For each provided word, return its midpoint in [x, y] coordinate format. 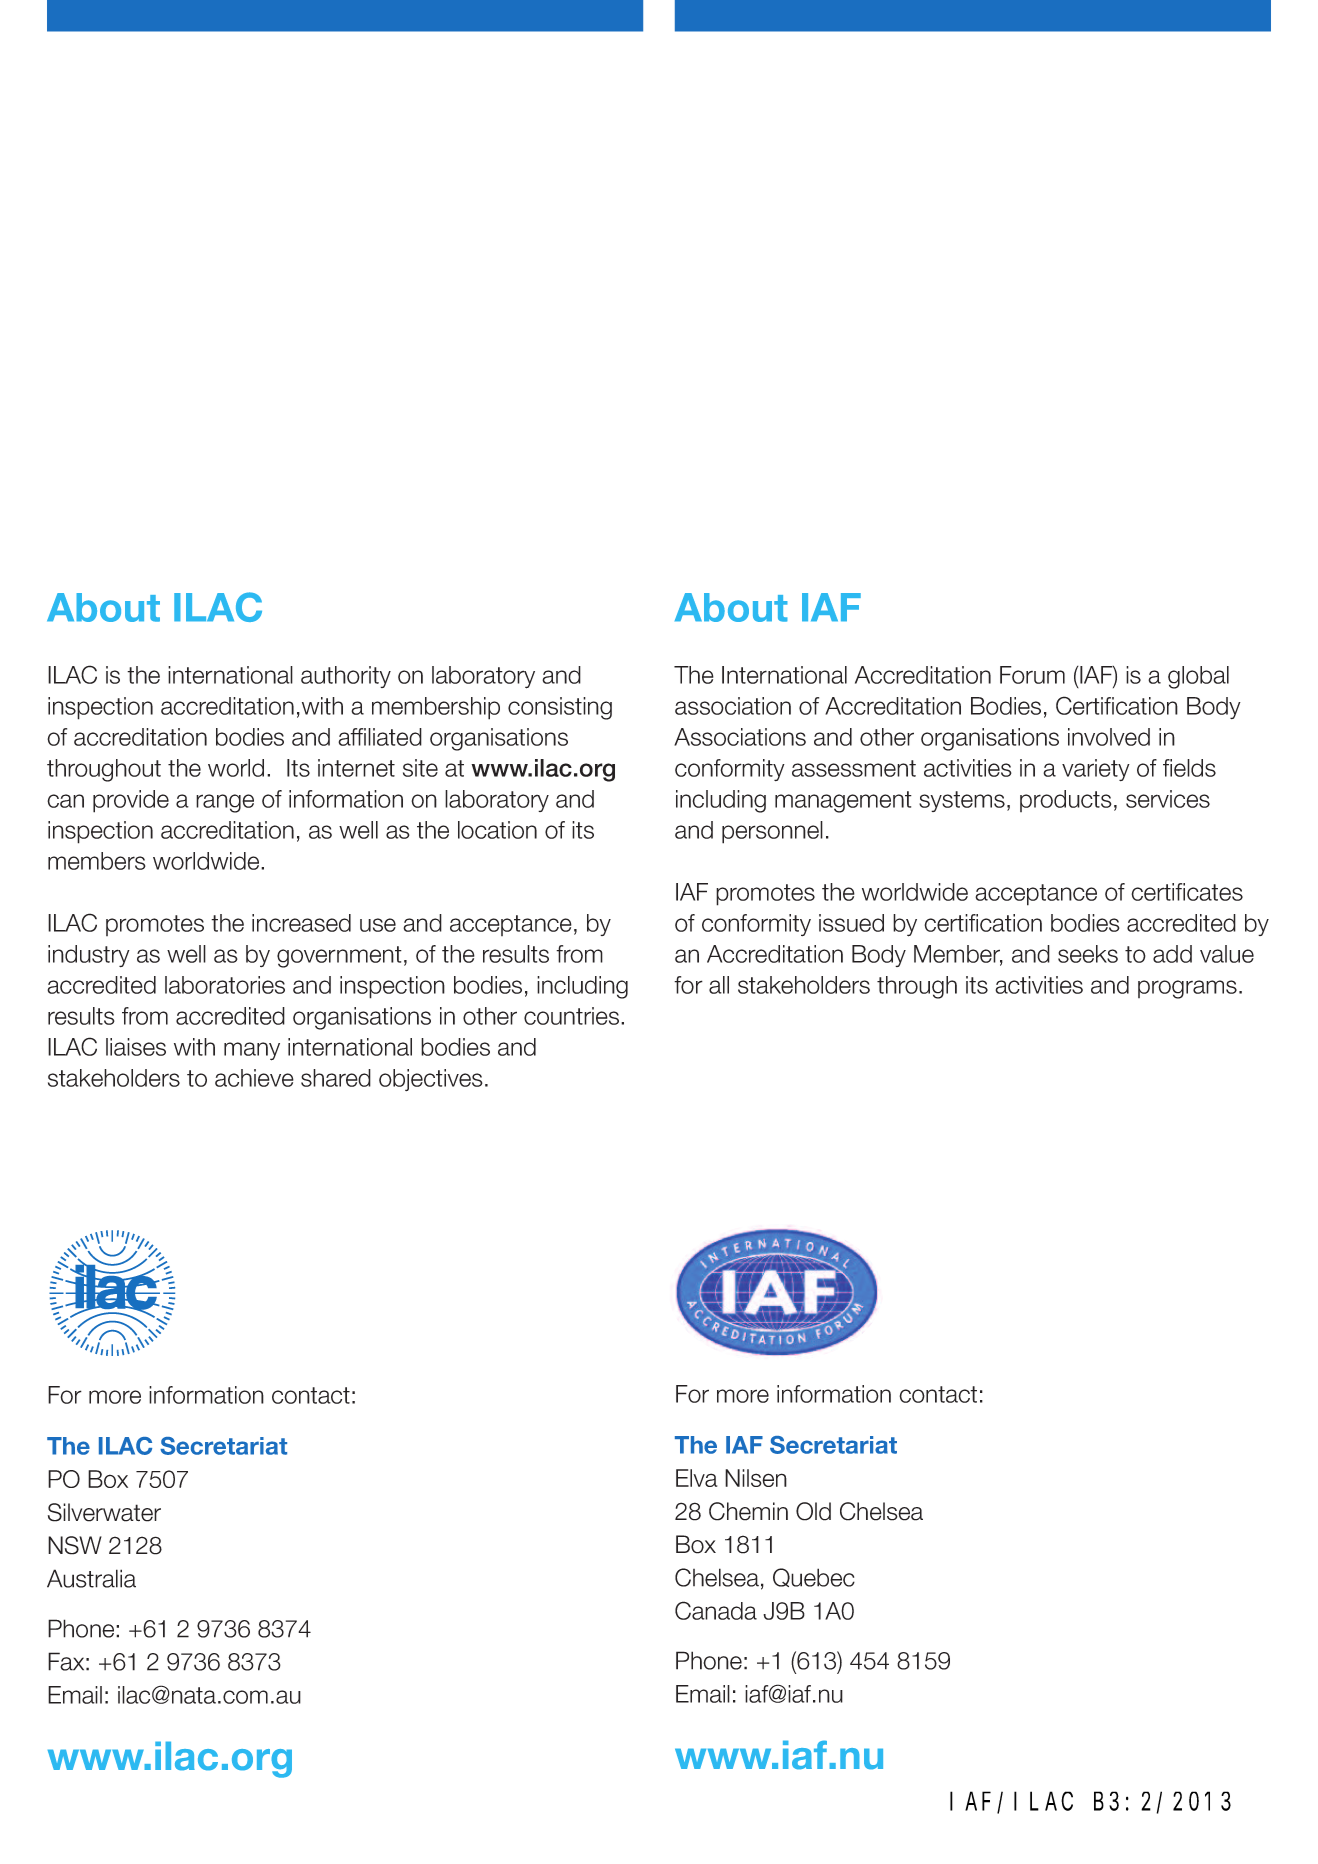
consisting [560, 708]
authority [346, 677]
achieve [254, 1078]
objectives [431, 1080]
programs [1187, 989]
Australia [91, 1578]
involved [1109, 737]
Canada [716, 1610]
